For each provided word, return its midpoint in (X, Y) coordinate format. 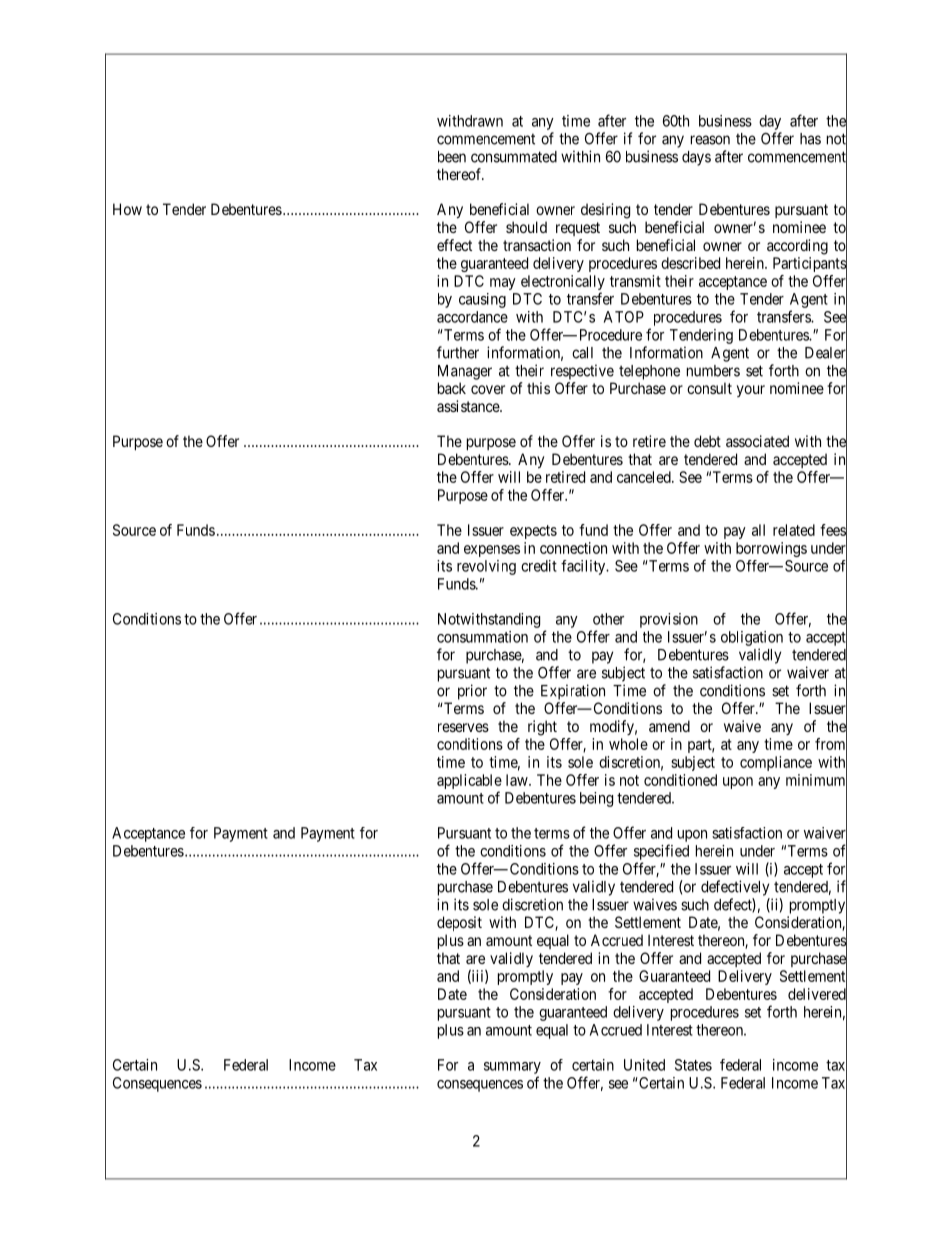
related (794, 530)
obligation (752, 638)
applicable (469, 781)
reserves (463, 727)
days (696, 158)
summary (512, 1068)
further (458, 352)
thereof (460, 174)
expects (533, 532)
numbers (713, 371)
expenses (492, 551)
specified (661, 852)
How (127, 209)
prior (472, 692)
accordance (472, 317)
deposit (459, 923)
